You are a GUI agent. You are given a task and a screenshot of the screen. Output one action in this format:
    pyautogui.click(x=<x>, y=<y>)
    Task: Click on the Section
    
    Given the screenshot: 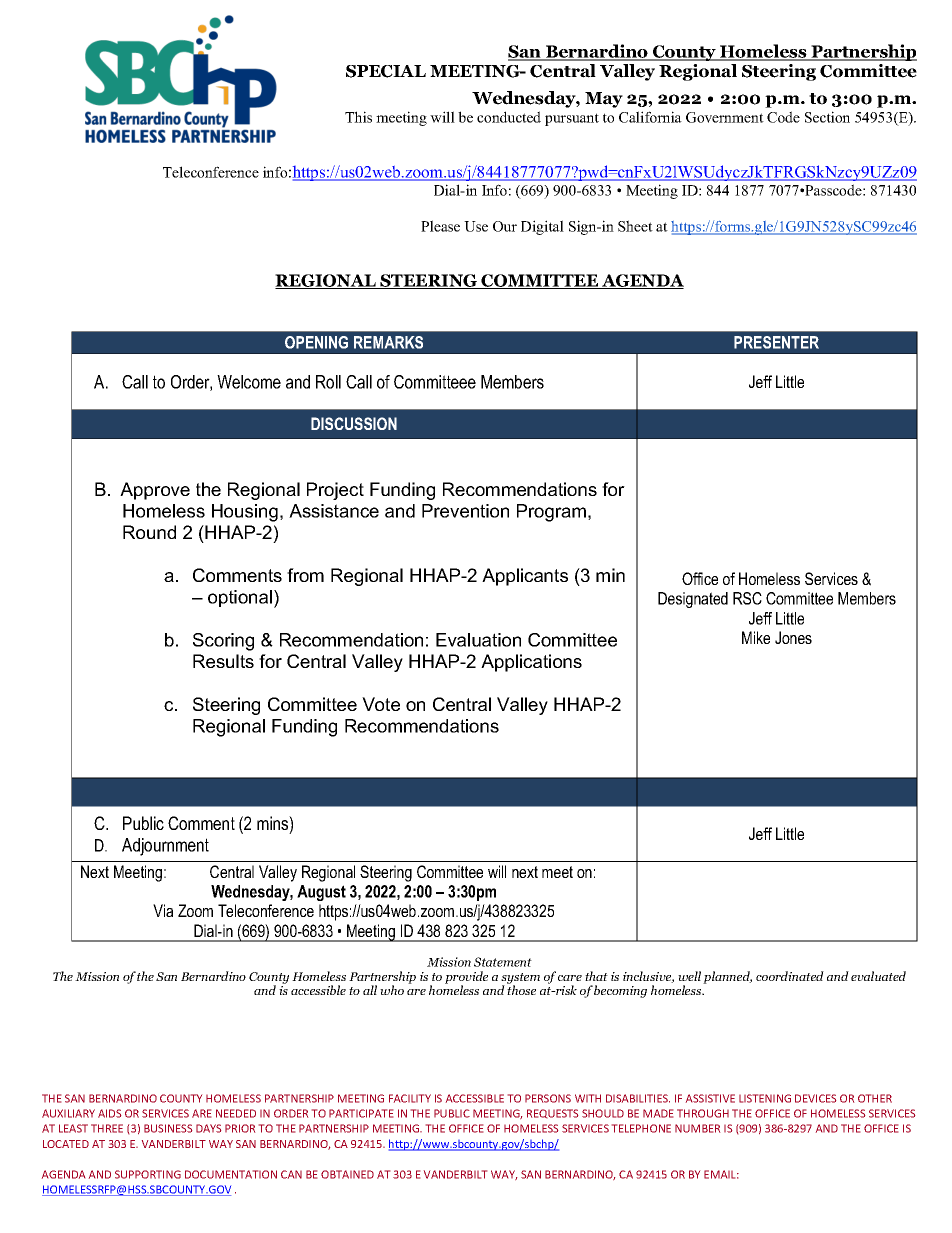 What is the action you would take?
    pyautogui.click(x=827, y=117)
